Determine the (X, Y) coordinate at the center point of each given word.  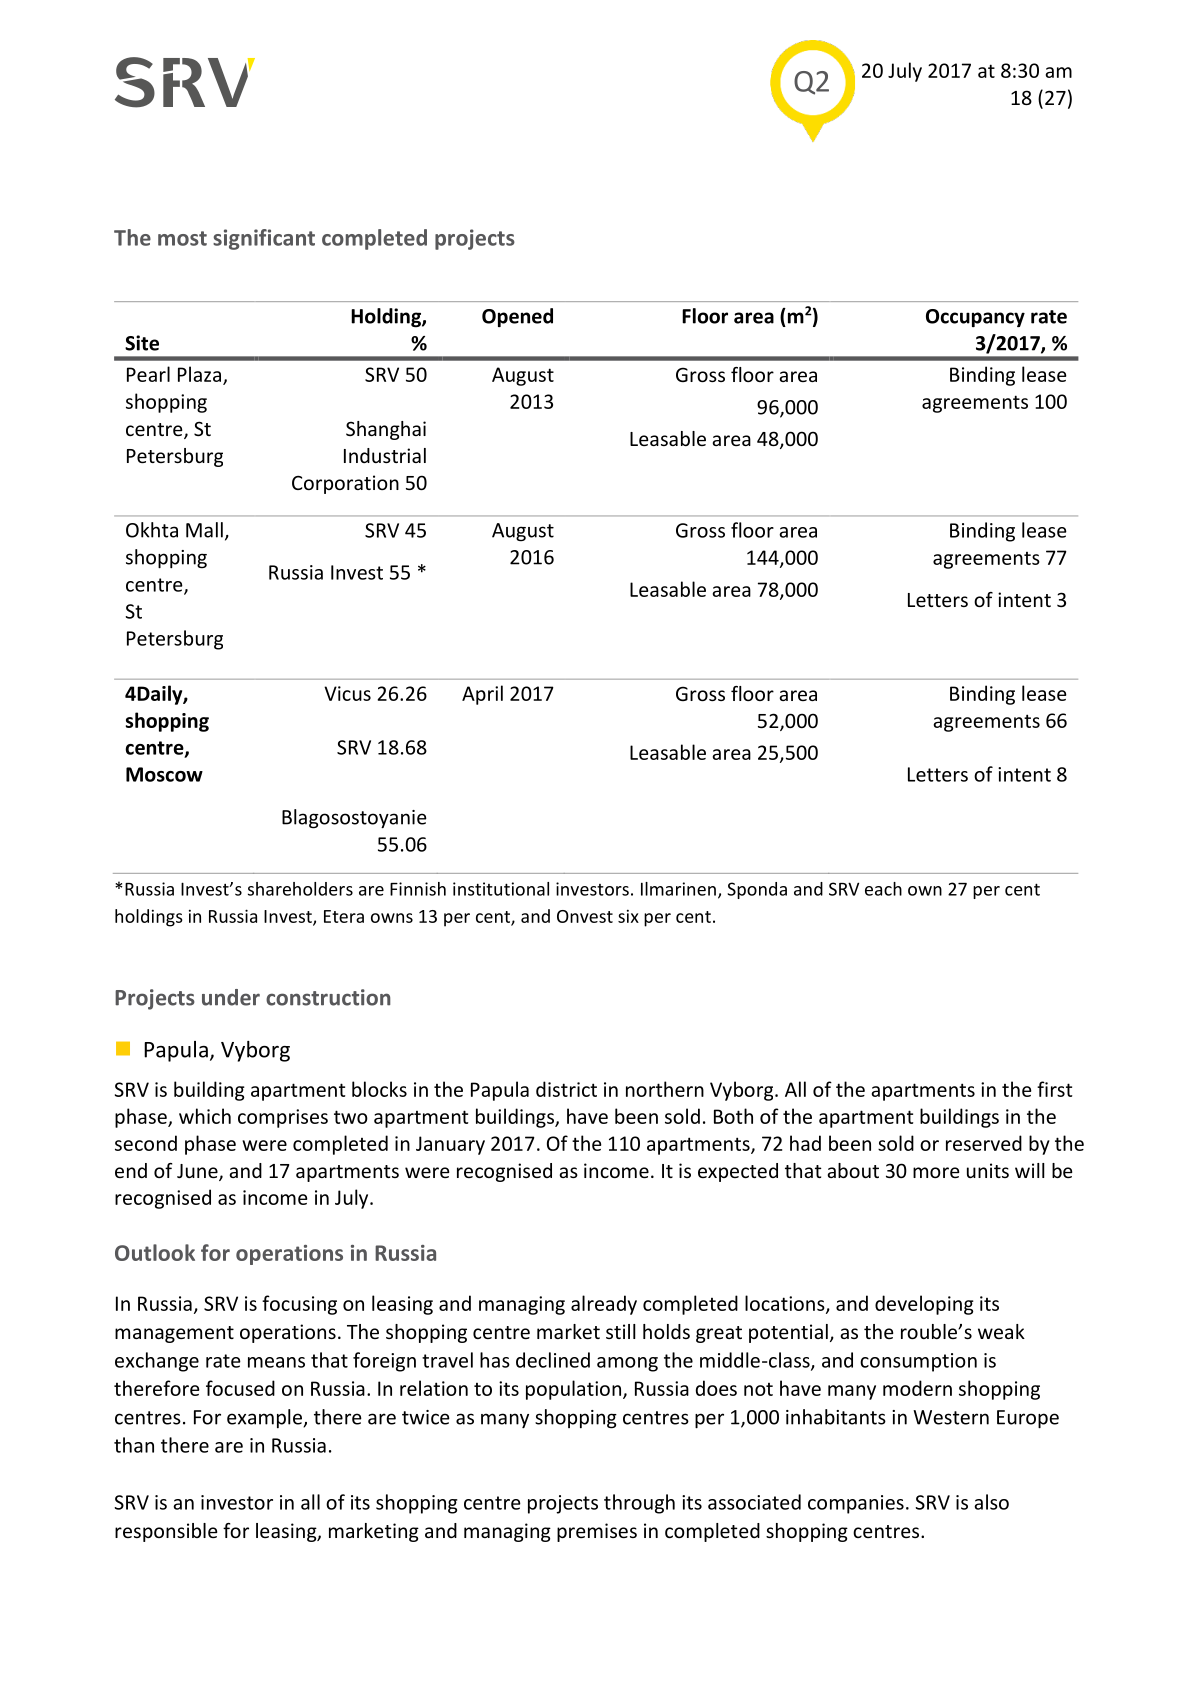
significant (264, 239)
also (991, 1502)
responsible (166, 1532)
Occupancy (975, 318)
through (639, 1504)
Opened (517, 317)
